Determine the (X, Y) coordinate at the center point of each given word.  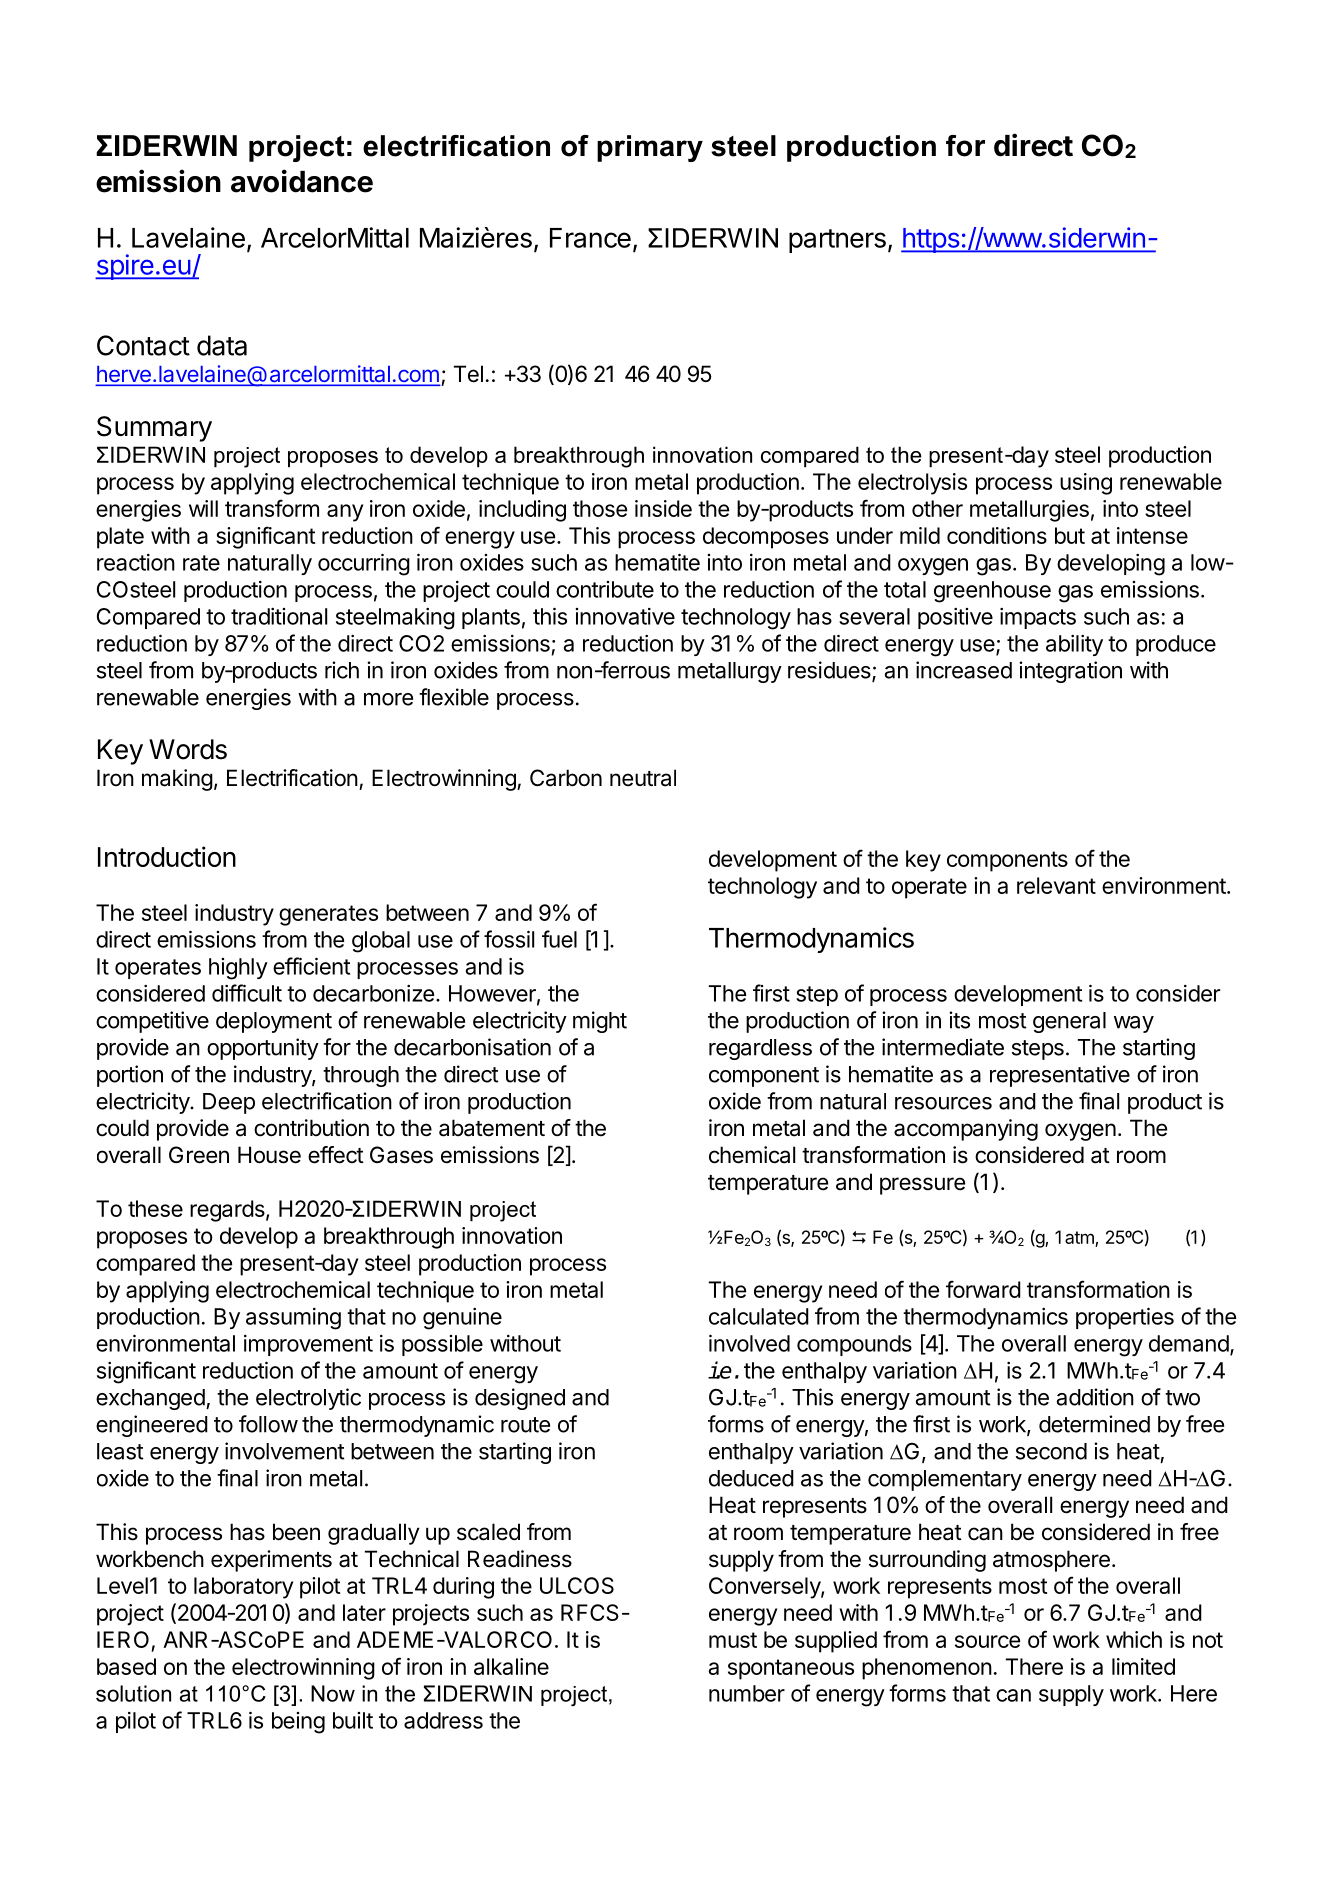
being (298, 1723)
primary (650, 148)
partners (837, 241)
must (733, 1640)
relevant (1056, 885)
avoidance (302, 181)
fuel (559, 939)
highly (238, 969)
